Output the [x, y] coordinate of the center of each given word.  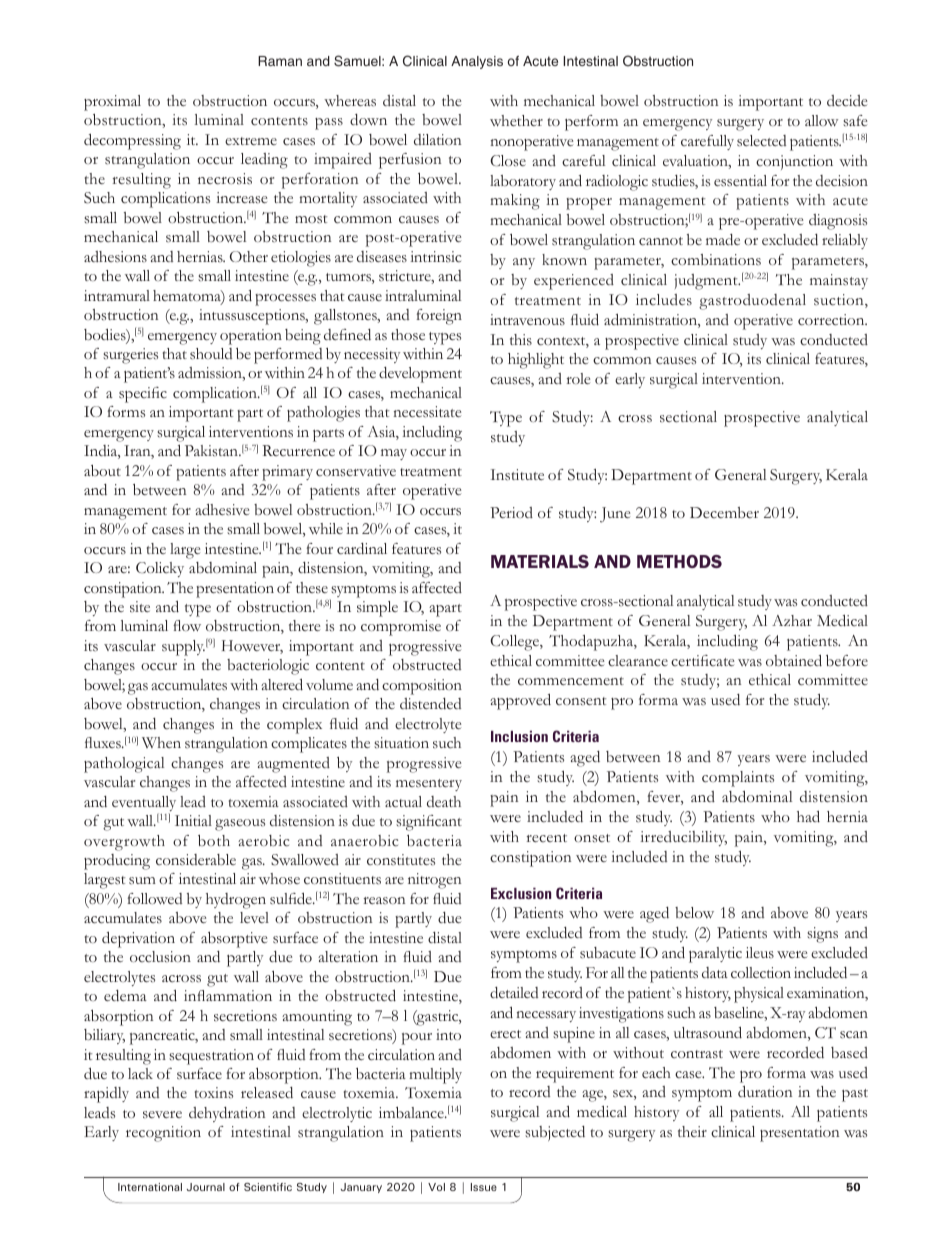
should [211, 354]
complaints [738, 779]
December [724, 512]
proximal [112, 103]
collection [761, 973]
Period [511, 512]
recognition [163, 1134]
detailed [514, 992]
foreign [439, 317]
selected [761, 141]
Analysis [477, 62]
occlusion [160, 957]
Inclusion [519, 736]
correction [832, 320]
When [161, 742]
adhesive [222, 510]
